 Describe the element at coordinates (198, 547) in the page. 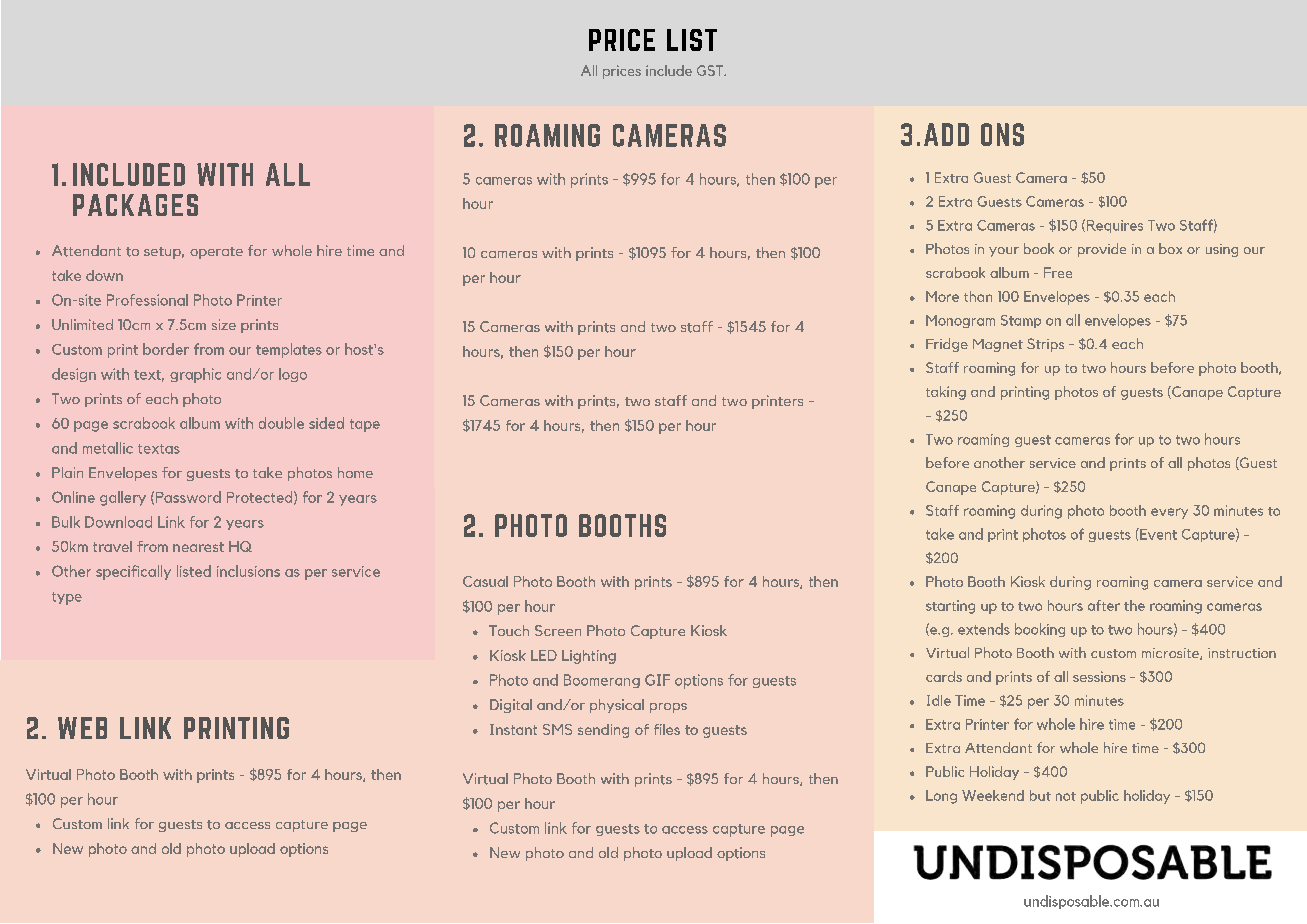

I see `nearest` at that location.
